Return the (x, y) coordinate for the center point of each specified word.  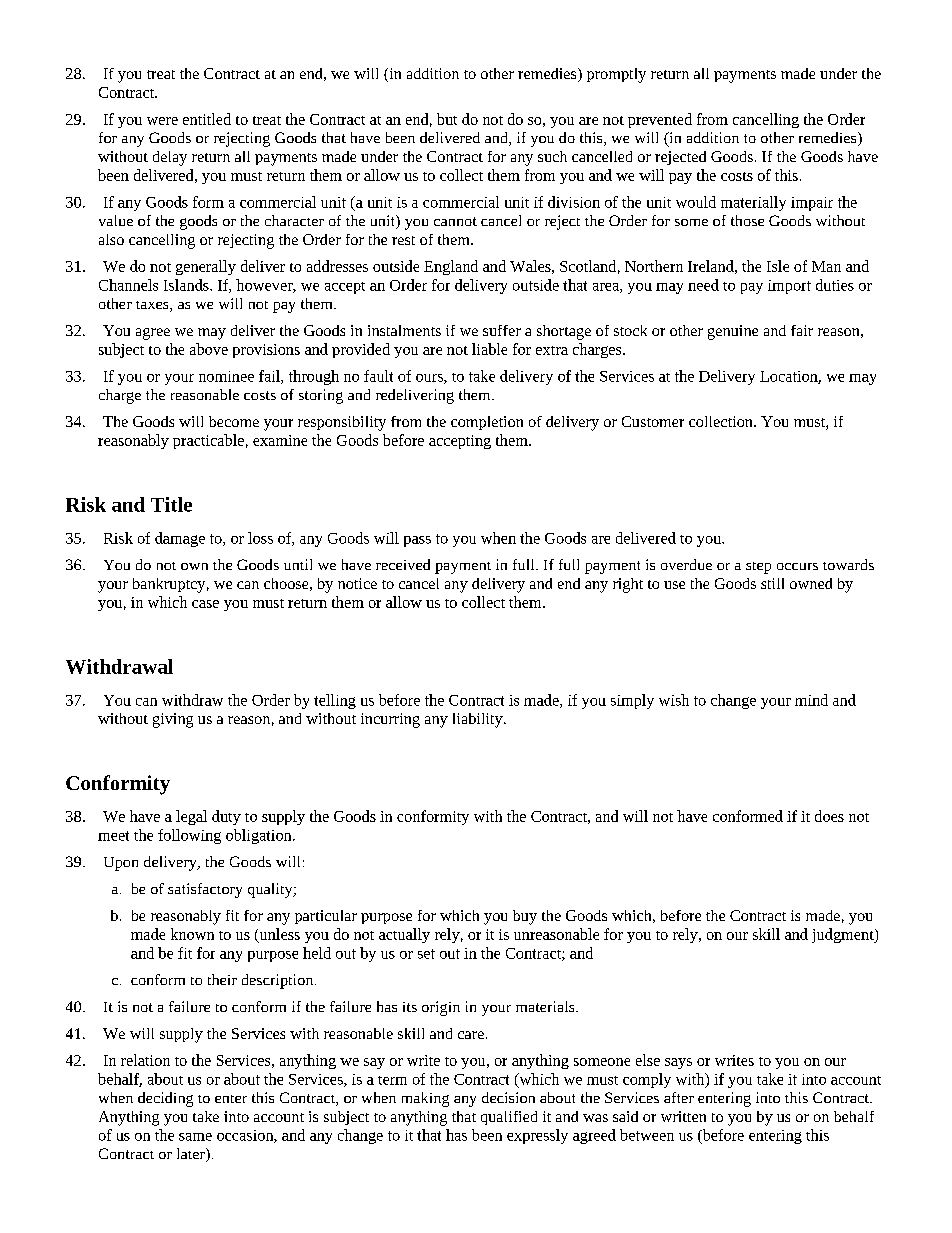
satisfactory (205, 890)
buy (525, 917)
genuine (733, 332)
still (772, 583)
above (209, 349)
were (162, 121)
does (829, 816)
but (447, 119)
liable (489, 349)
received (403, 564)
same (195, 1137)
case (205, 604)
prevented (660, 120)
